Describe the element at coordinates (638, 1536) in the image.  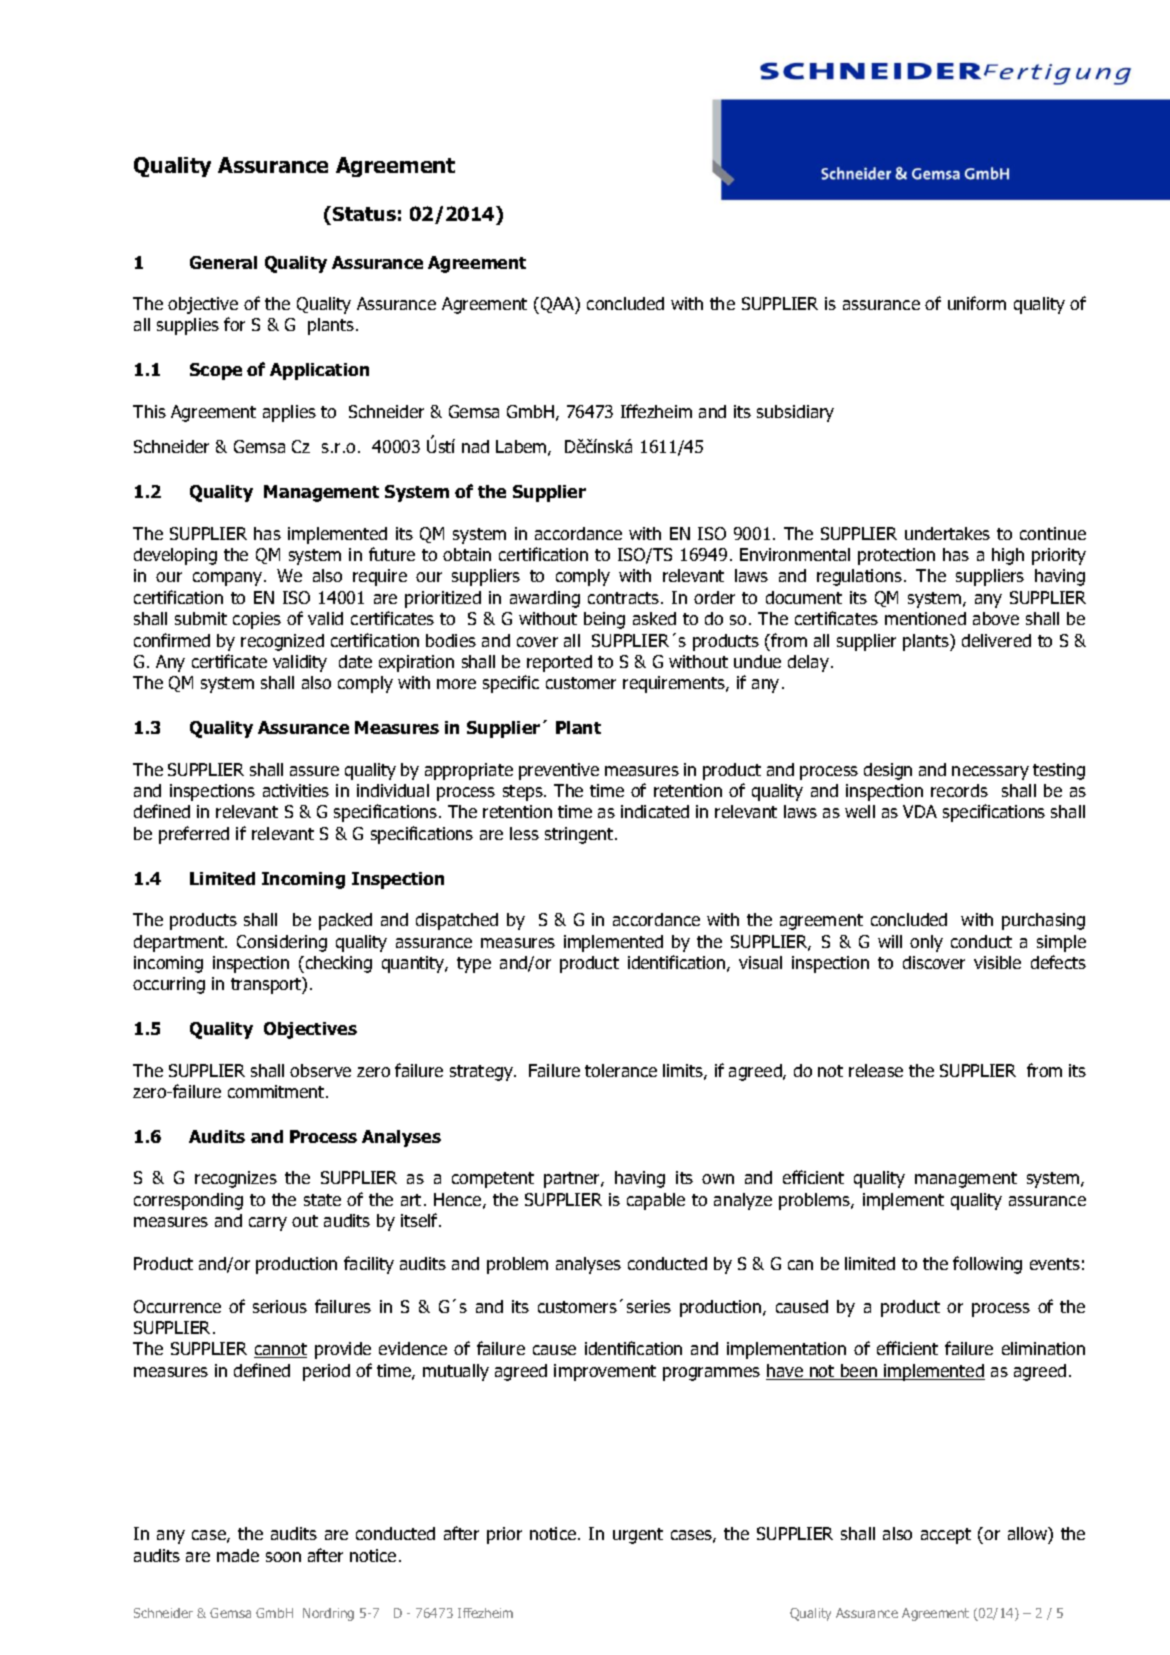
I see `urgent` at that location.
